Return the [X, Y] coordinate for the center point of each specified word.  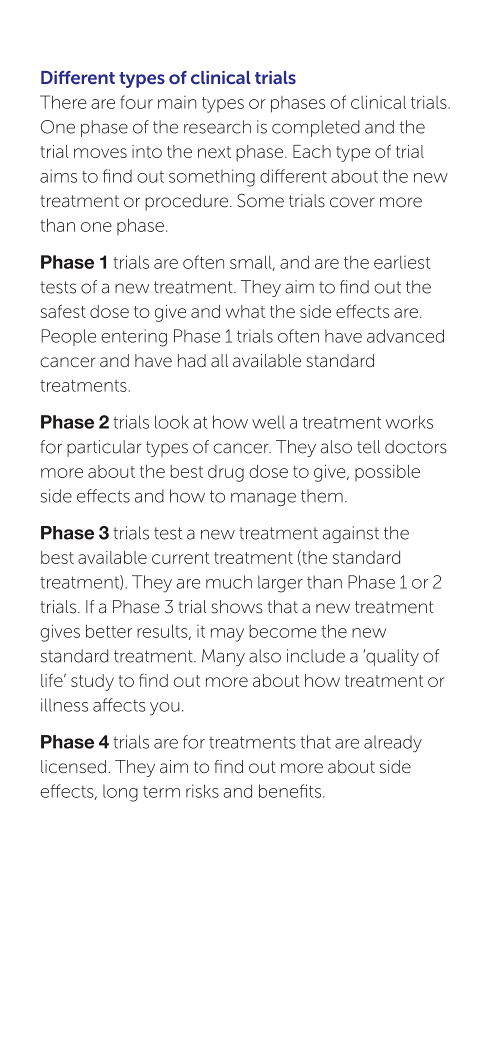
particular [104, 448]
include [316, 656]
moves [100, 153]
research [217, 127]
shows [237, 607]
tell [368, 447]
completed [316, 128]
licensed [73, 766]
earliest [402, 262]
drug [226, 473]
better [109, 631]
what [245, 311]
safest [63, 311]
